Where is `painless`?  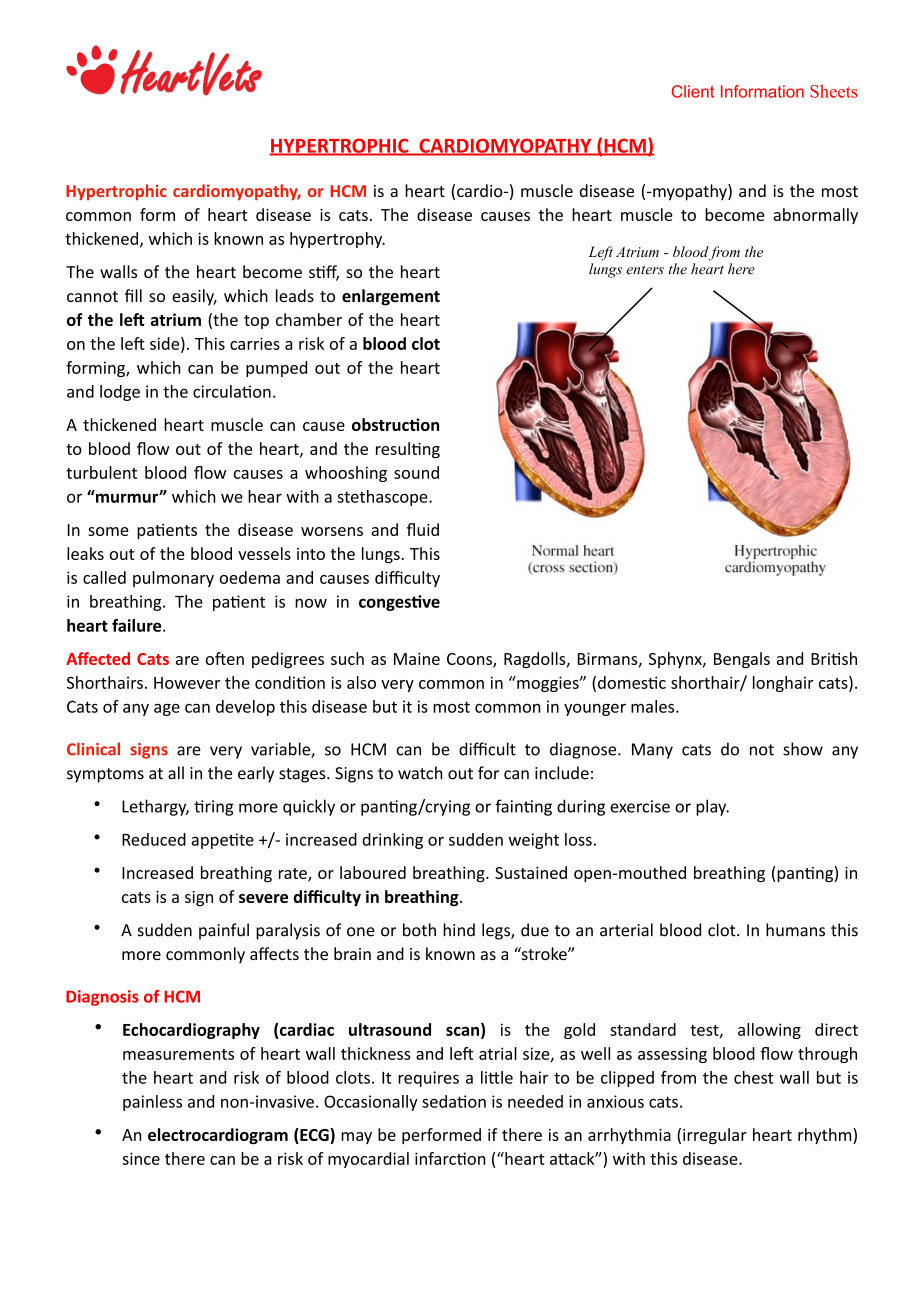
painless is located at coordinates (152, 1103).
